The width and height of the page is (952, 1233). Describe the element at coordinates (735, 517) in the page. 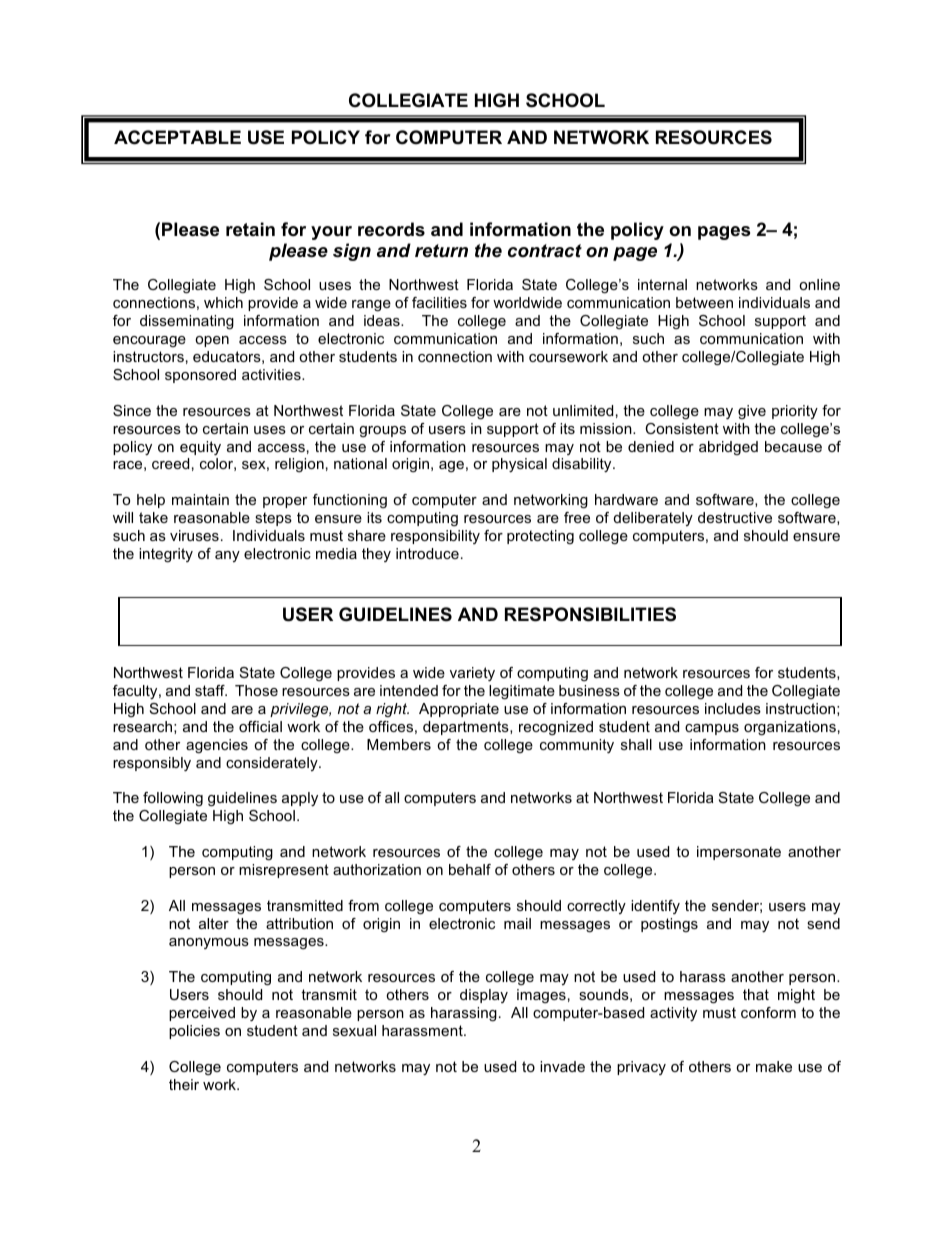

I see `destructive` at that location.
